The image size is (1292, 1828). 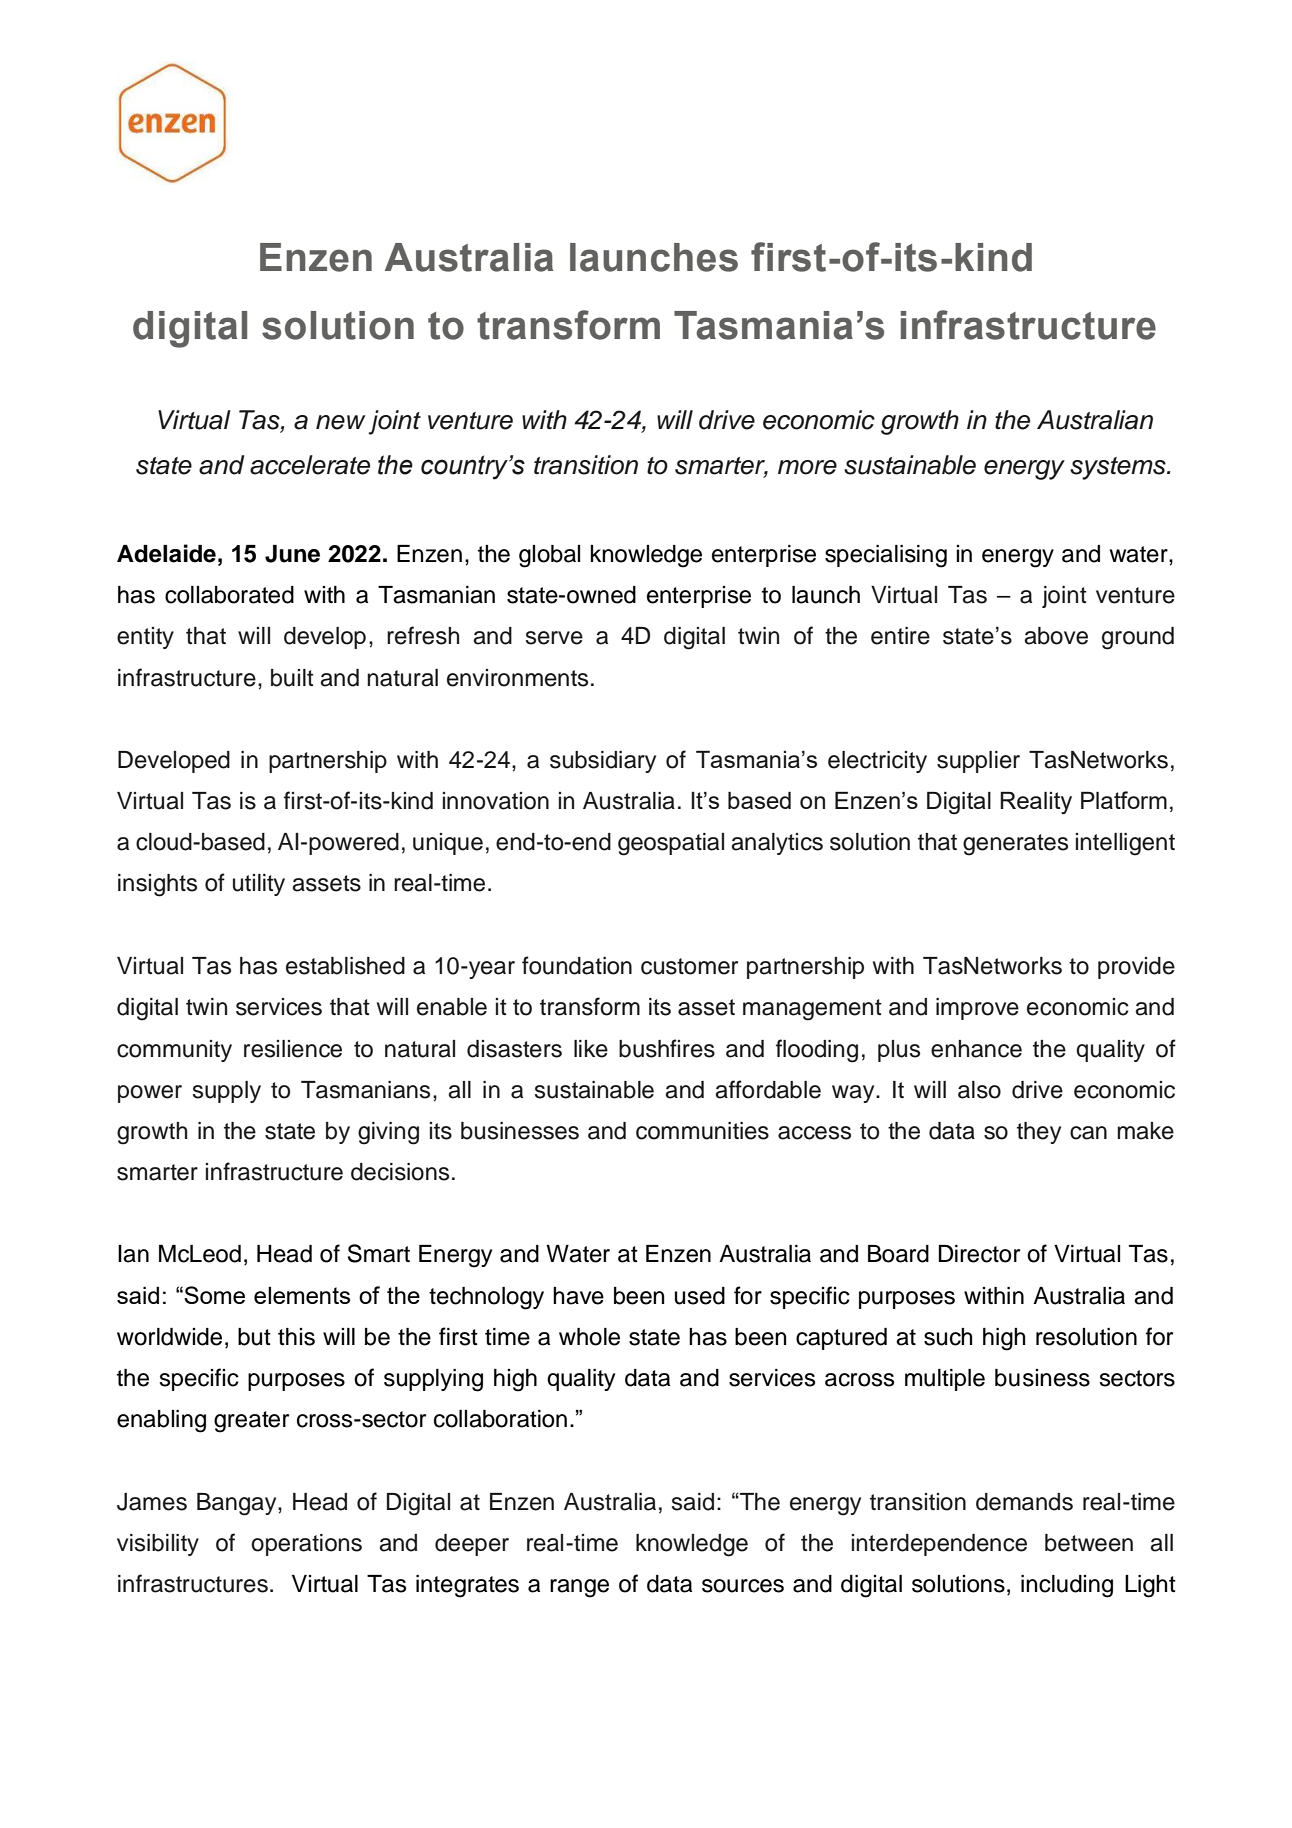 What do you see at coordinates (589, 1337) in the screenshot?
I see `whole` at bounding box center [589, 1337].
